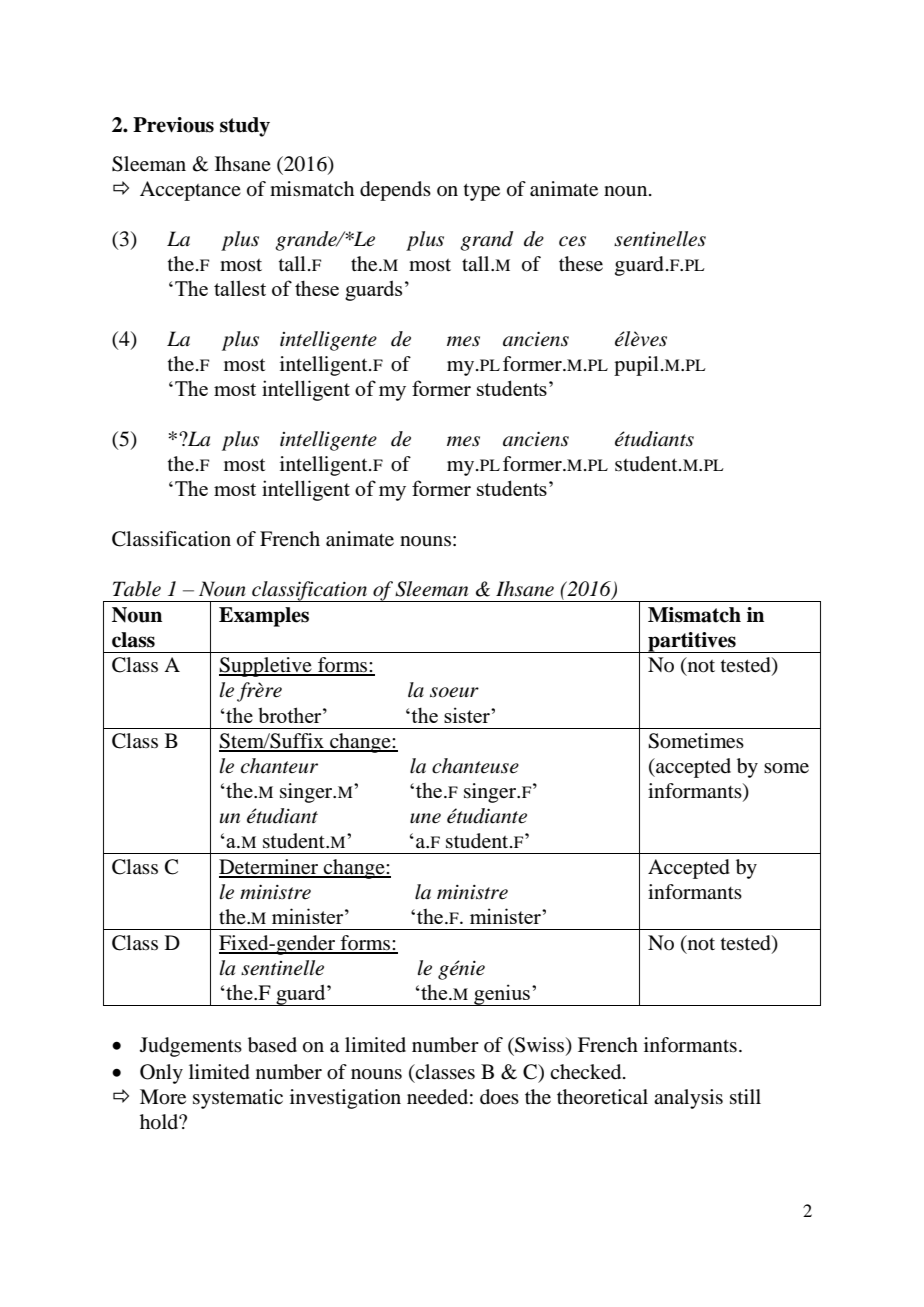 The width and height of the image is (924, 1307). I want to click on Examples, so click(264, 617).
